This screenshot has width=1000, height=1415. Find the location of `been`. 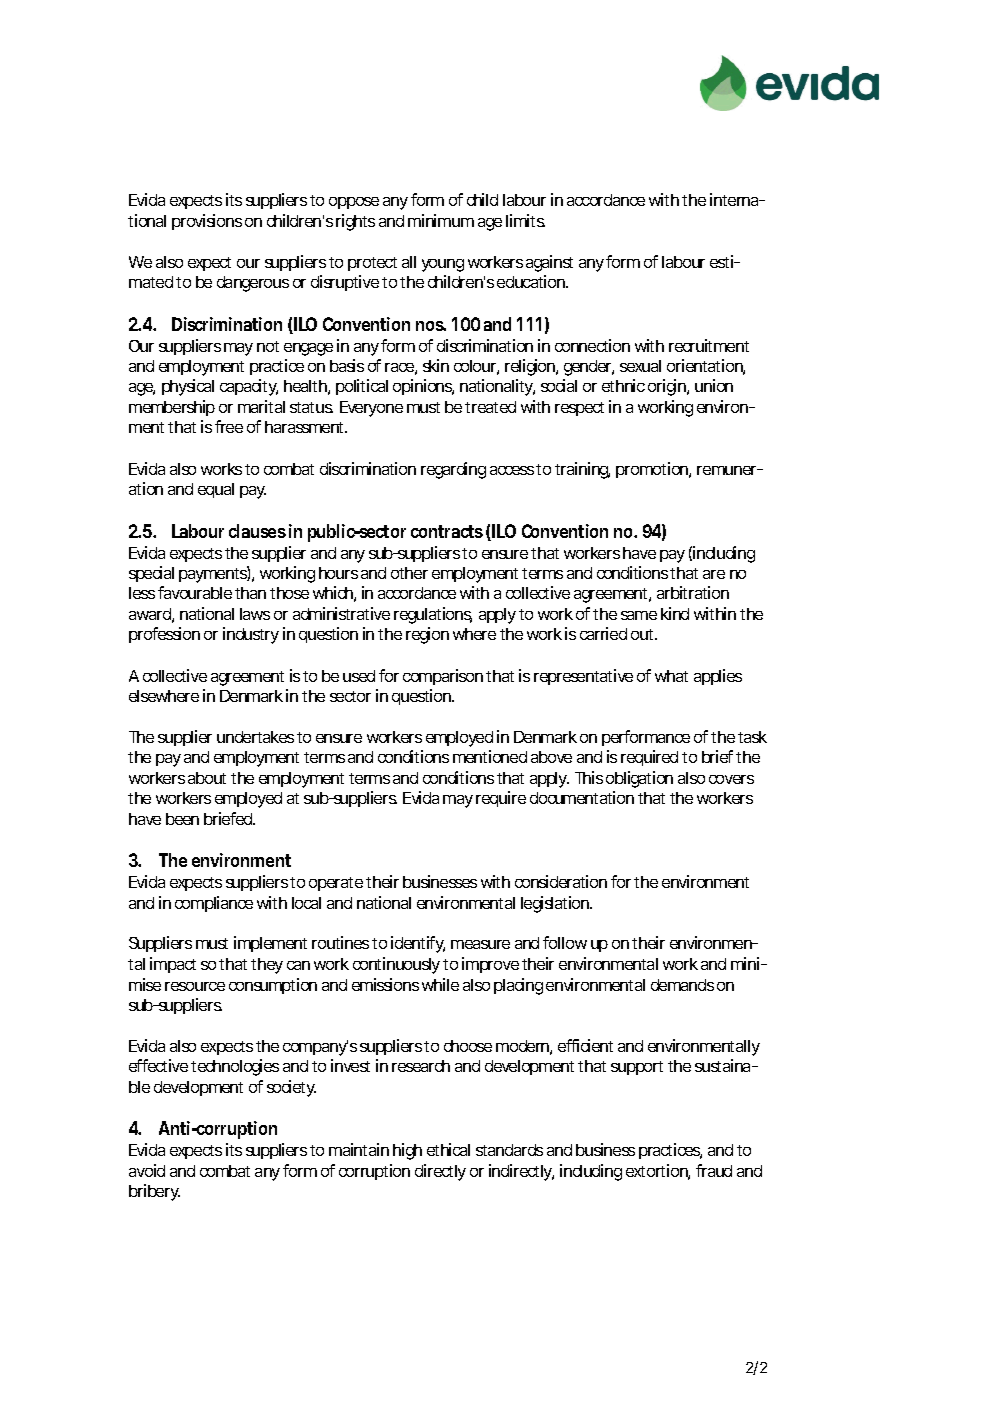

been is located at coordinates (182, 819).
